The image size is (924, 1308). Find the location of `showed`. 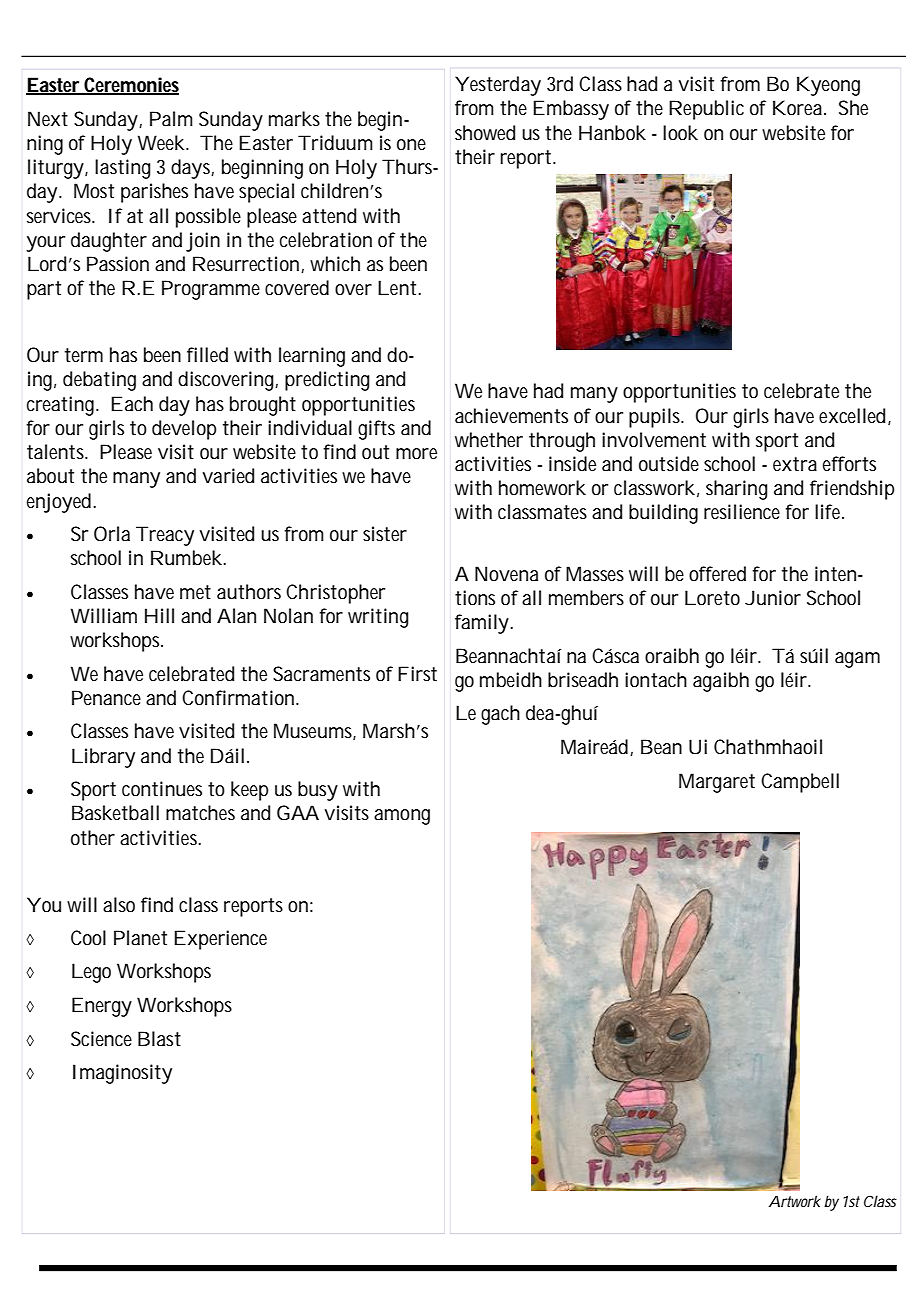

showed is located at coordinates (485, 133).
